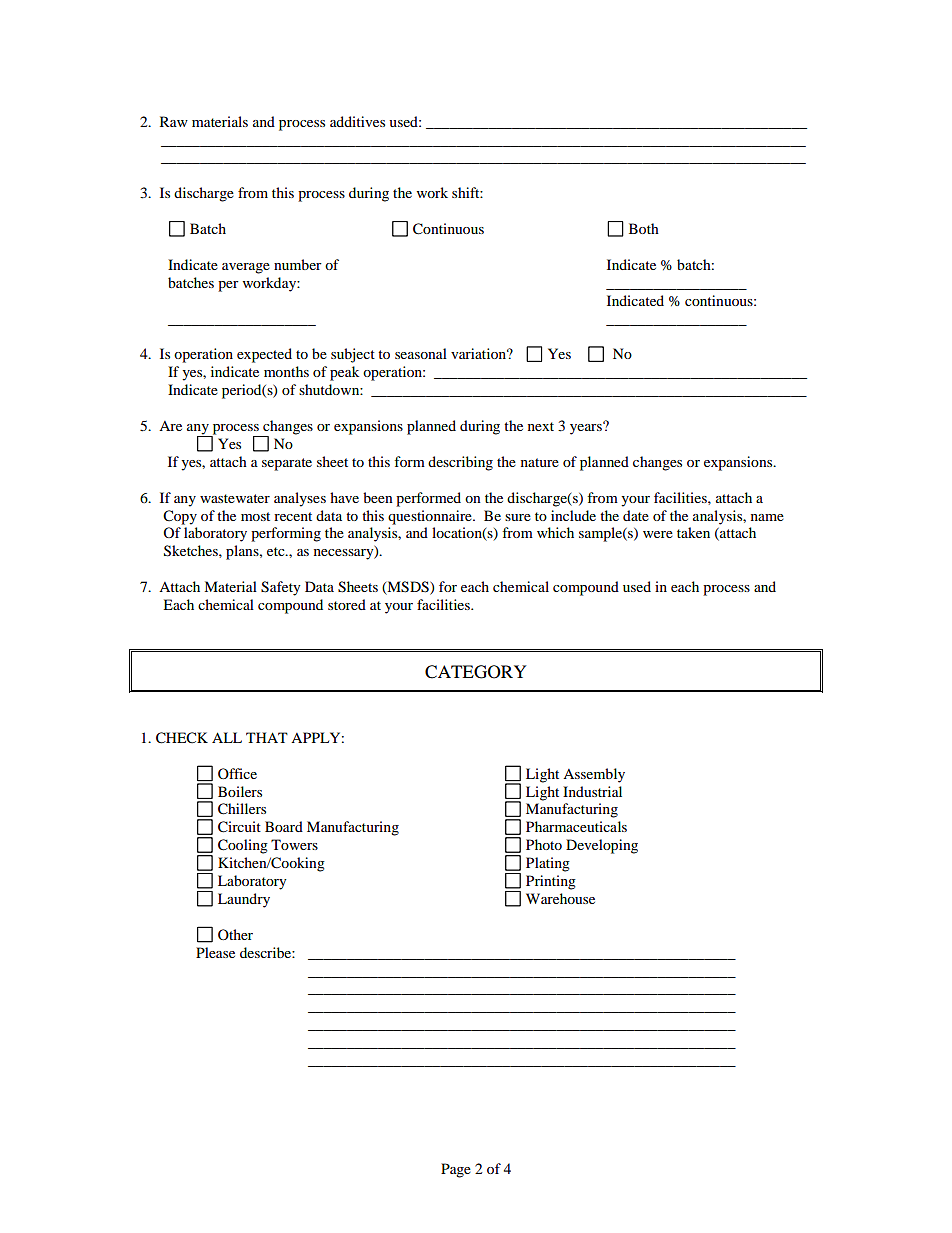  What do you see at coordinates (357, 121) in the page?
I see `additives` at bounding box center [357, 121].
